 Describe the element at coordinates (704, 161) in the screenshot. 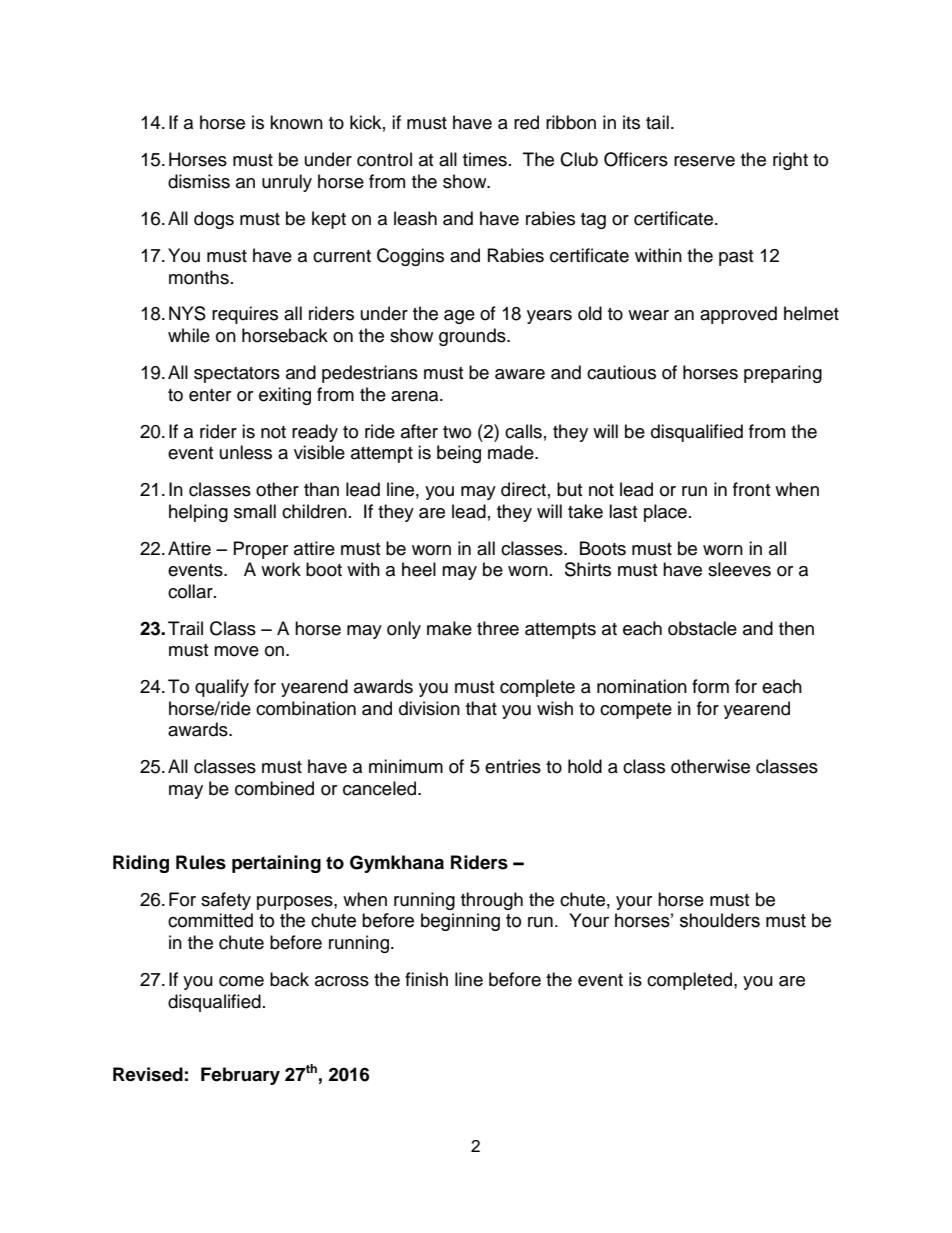

I see `reserve` at that location.
